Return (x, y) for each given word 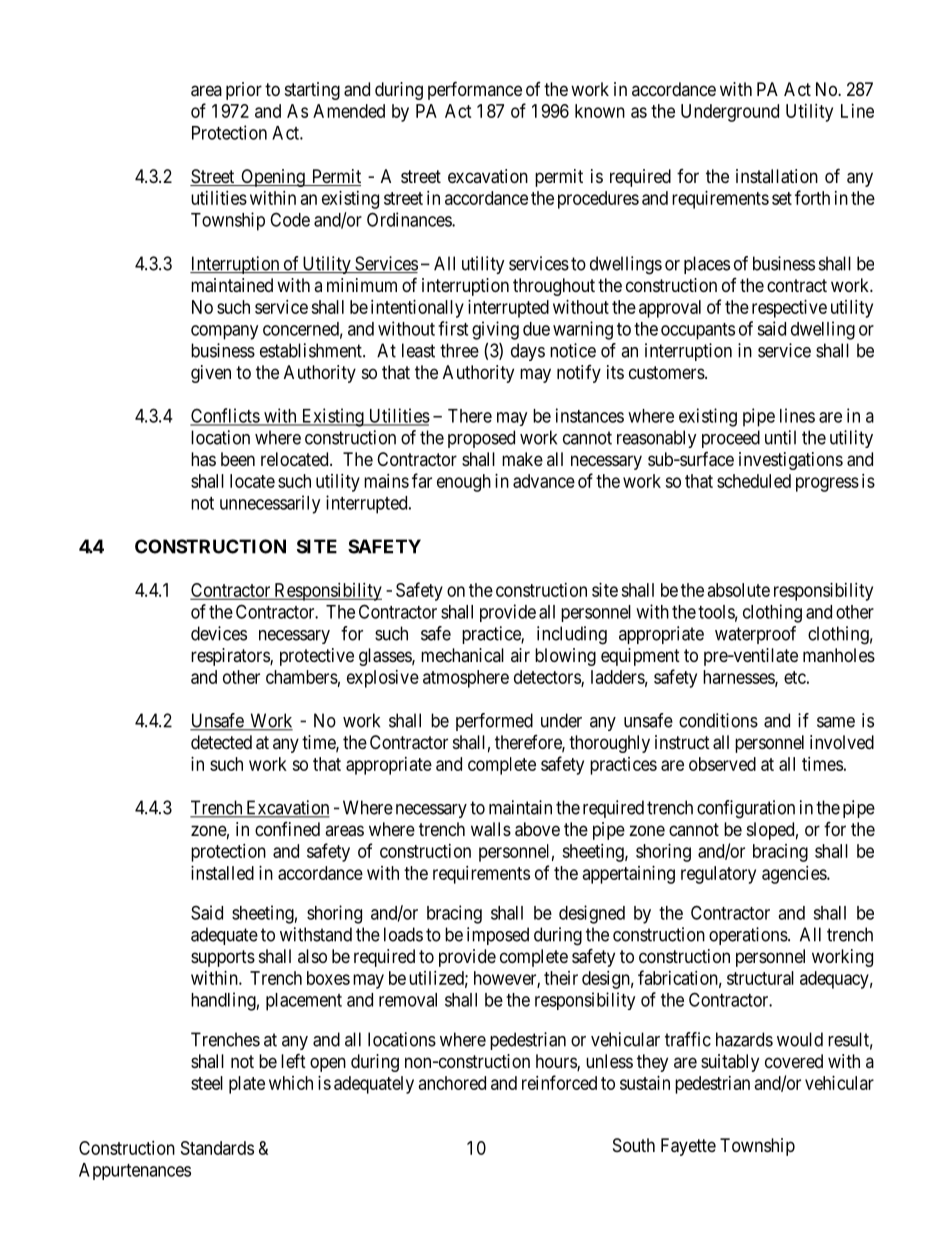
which (291, 1083)
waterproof (755, 635)
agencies (795, 875)
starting (312, 91)
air (520, 655)
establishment (312, 350)
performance (475, 90)
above (537, 829)
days (528, 352)
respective (789, 309)
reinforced (559, 1082)
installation (777, 176)
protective (317, 657)
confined (287, 829)
